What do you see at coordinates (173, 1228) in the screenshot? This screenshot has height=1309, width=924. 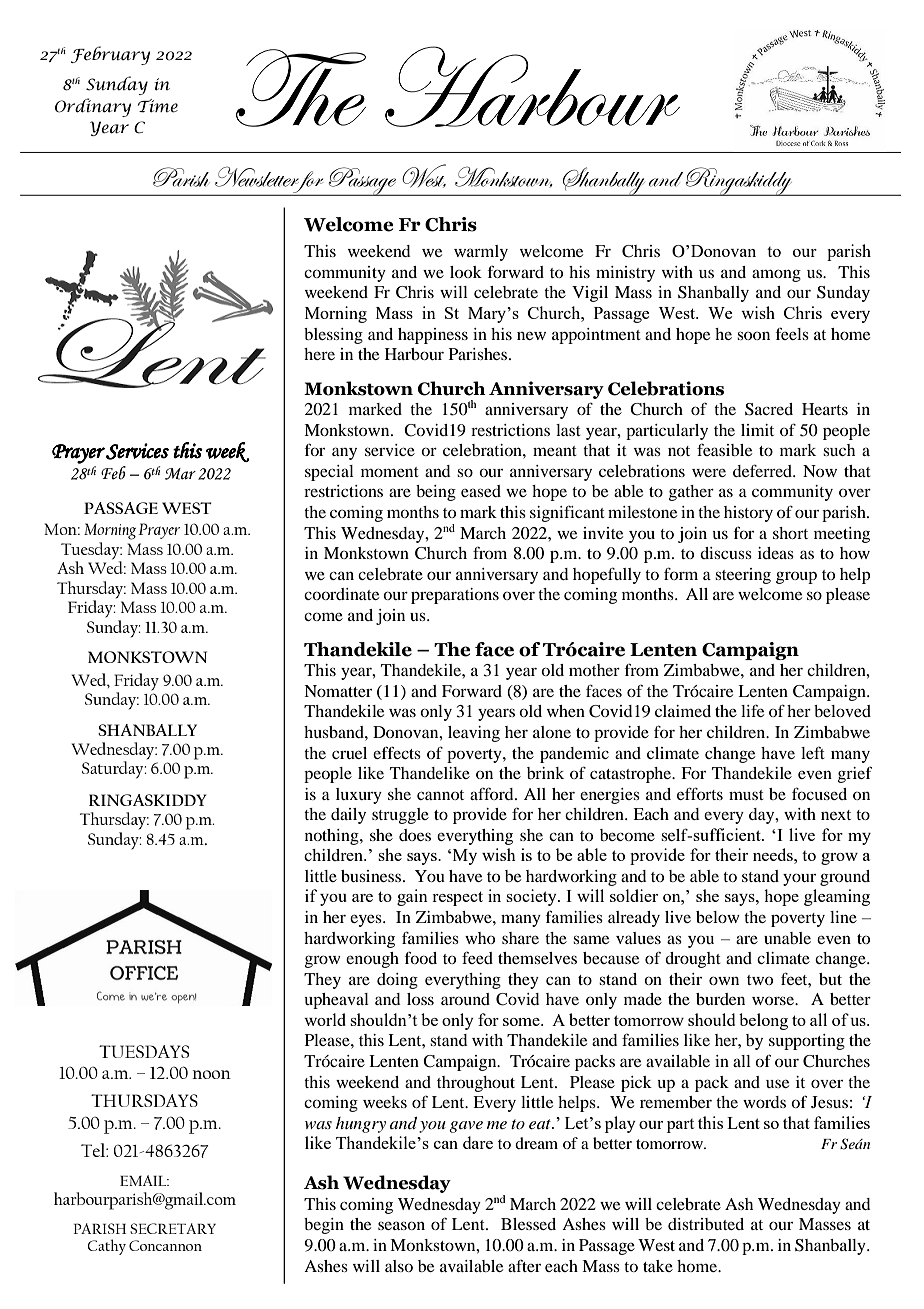 I see `SECRETARY` at bounding box center [173, 1228].
